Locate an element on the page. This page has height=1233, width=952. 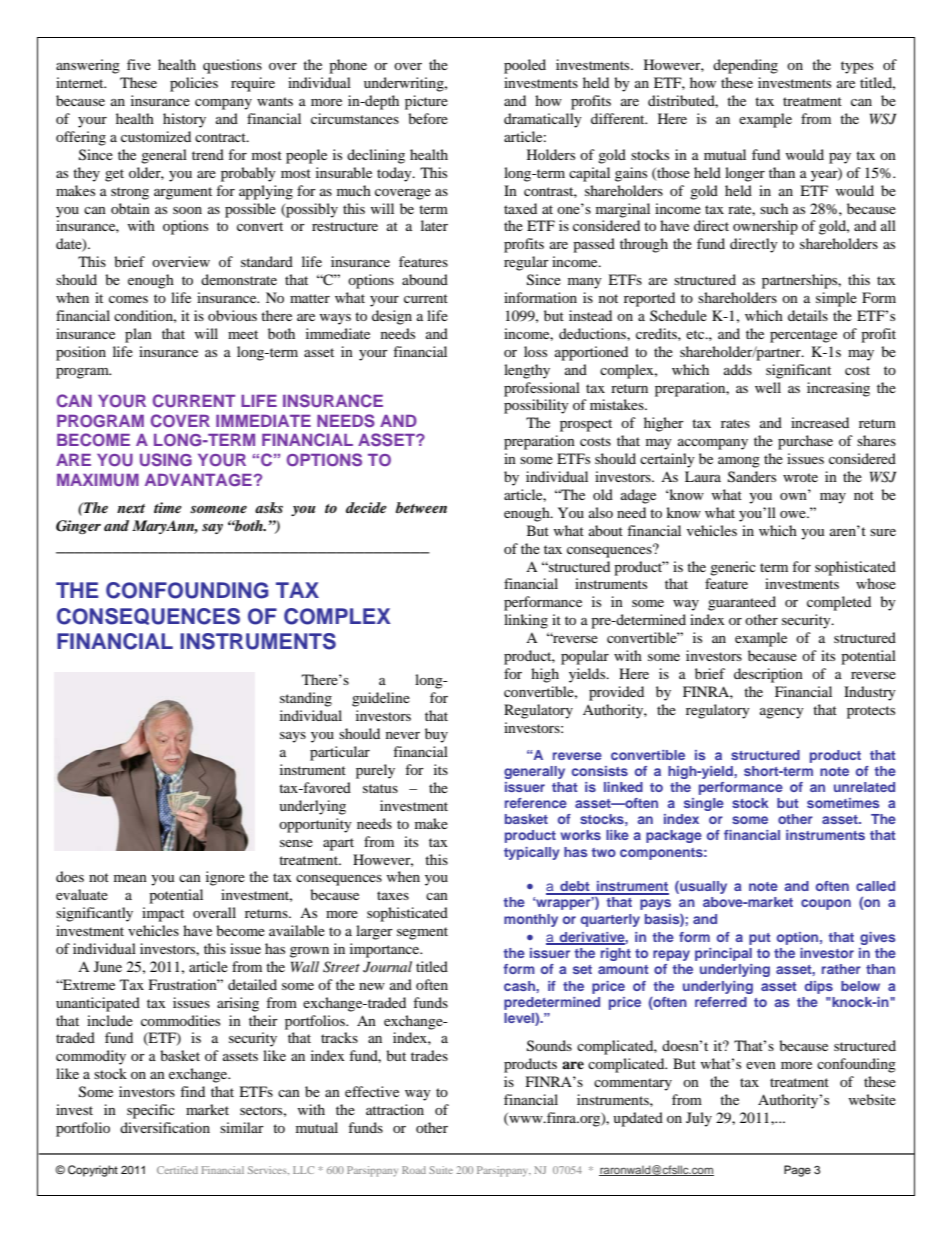
unrelated is located at coordinates (864, 787).
